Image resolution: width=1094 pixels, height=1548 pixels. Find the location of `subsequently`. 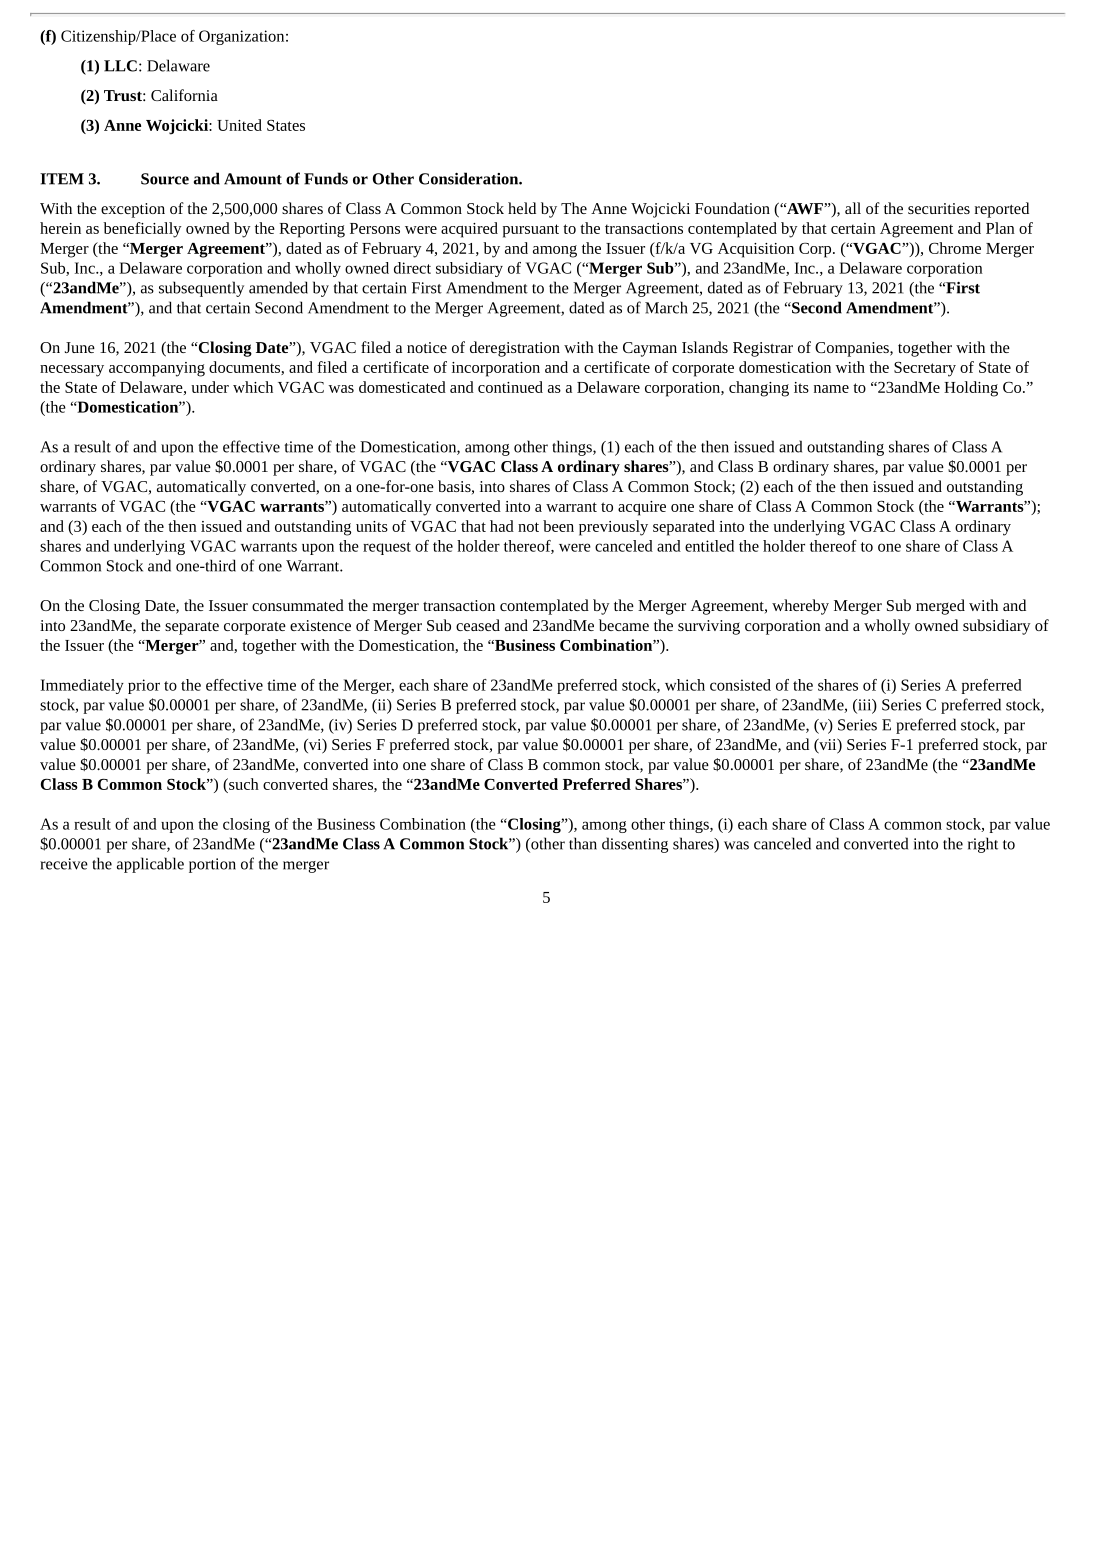

subsequently is located at coordinates (201, 289).
